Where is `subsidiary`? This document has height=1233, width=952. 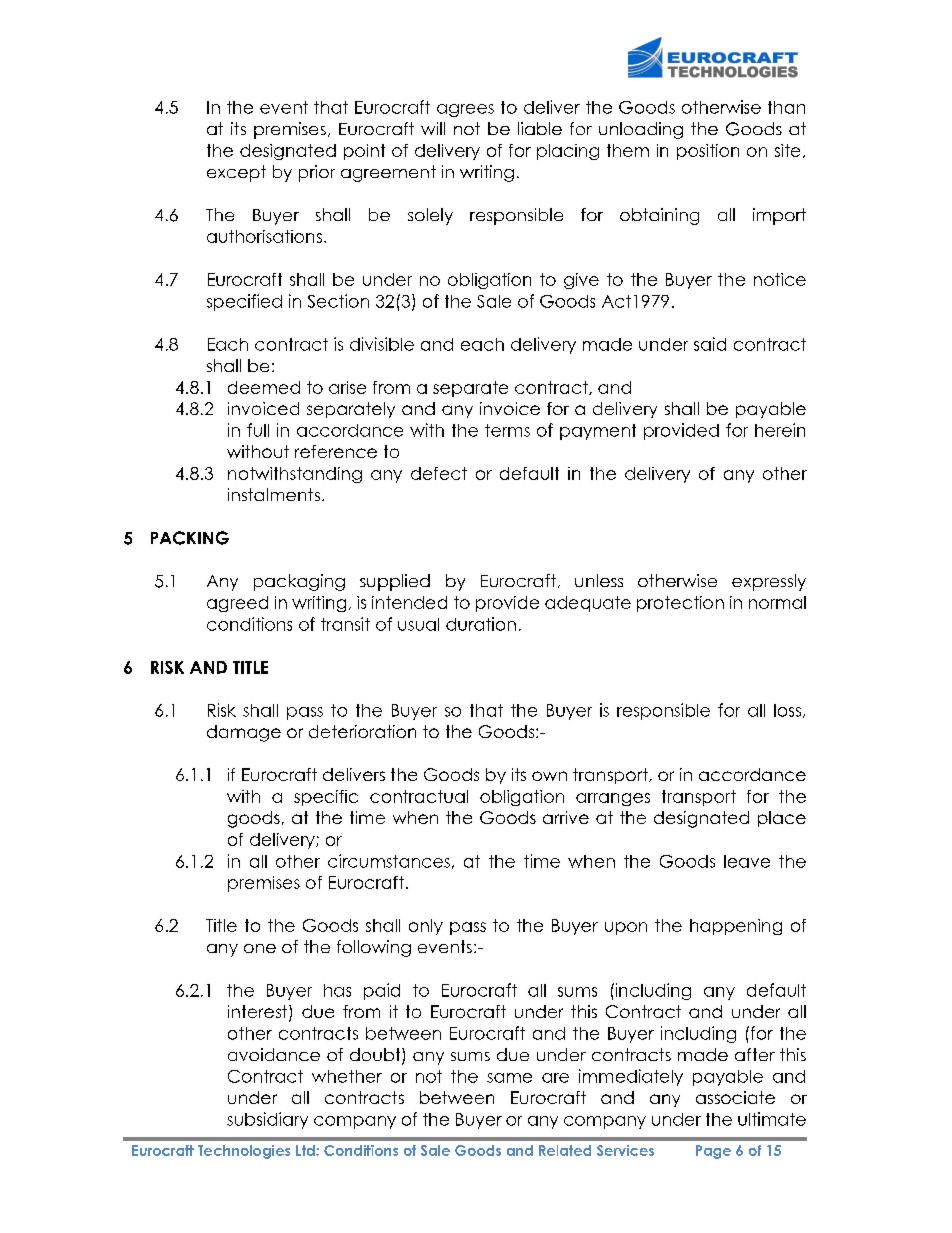
subsidiary is located at coordinates (267, 1120).
